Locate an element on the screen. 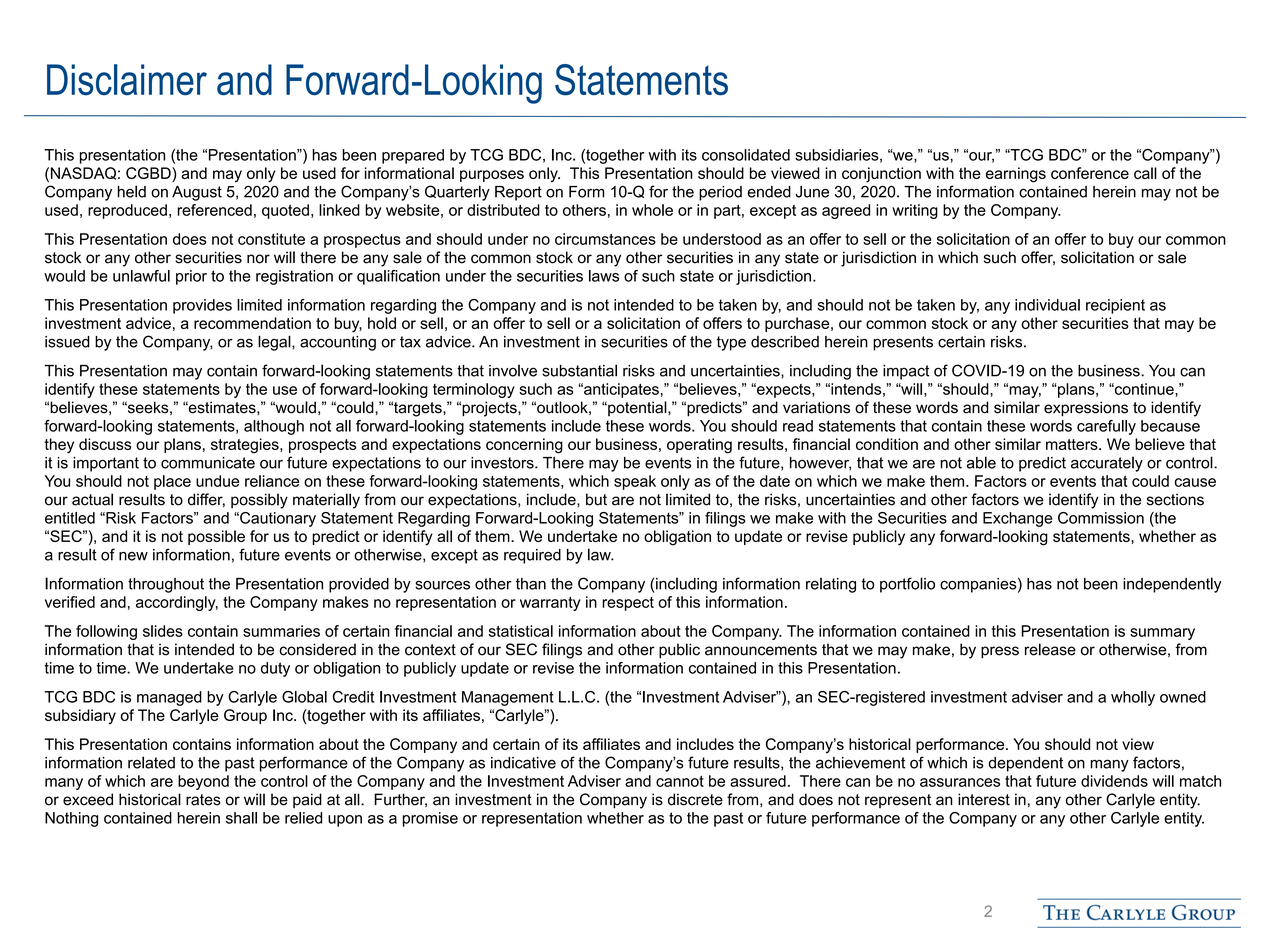  rates is located at coordinates (203, 800).
